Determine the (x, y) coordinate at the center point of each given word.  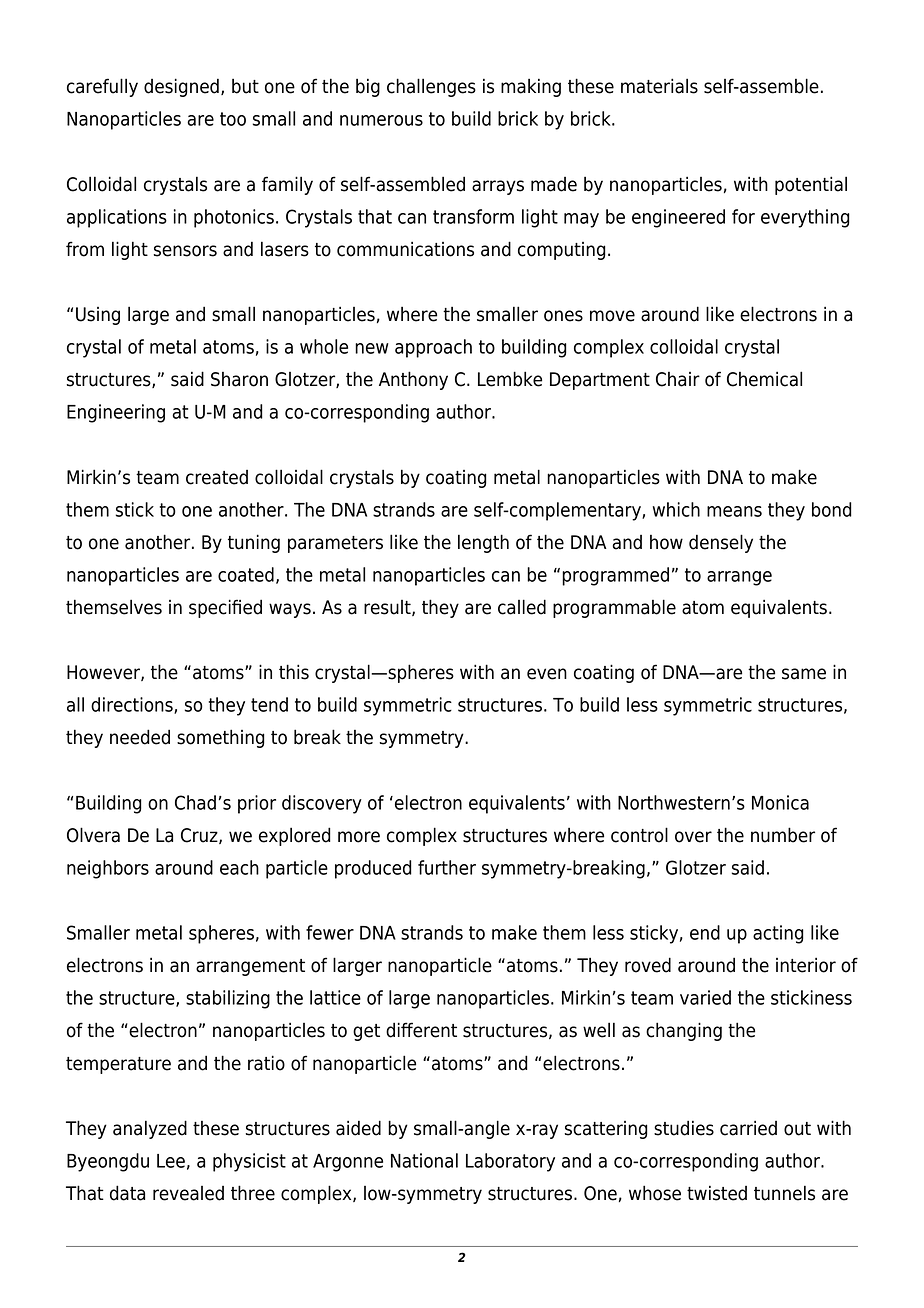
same (804, 674)
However (104, 673)
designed (181, 87)
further (447, 867)
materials (659, 86)
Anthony (413, 380)
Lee (171, 1161)
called (522, 607)
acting (778, 934)
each (239, 867)
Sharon (239, 379)
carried (748, 1128)
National (424, 1160)
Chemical (764, 379)
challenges (431, 87)
